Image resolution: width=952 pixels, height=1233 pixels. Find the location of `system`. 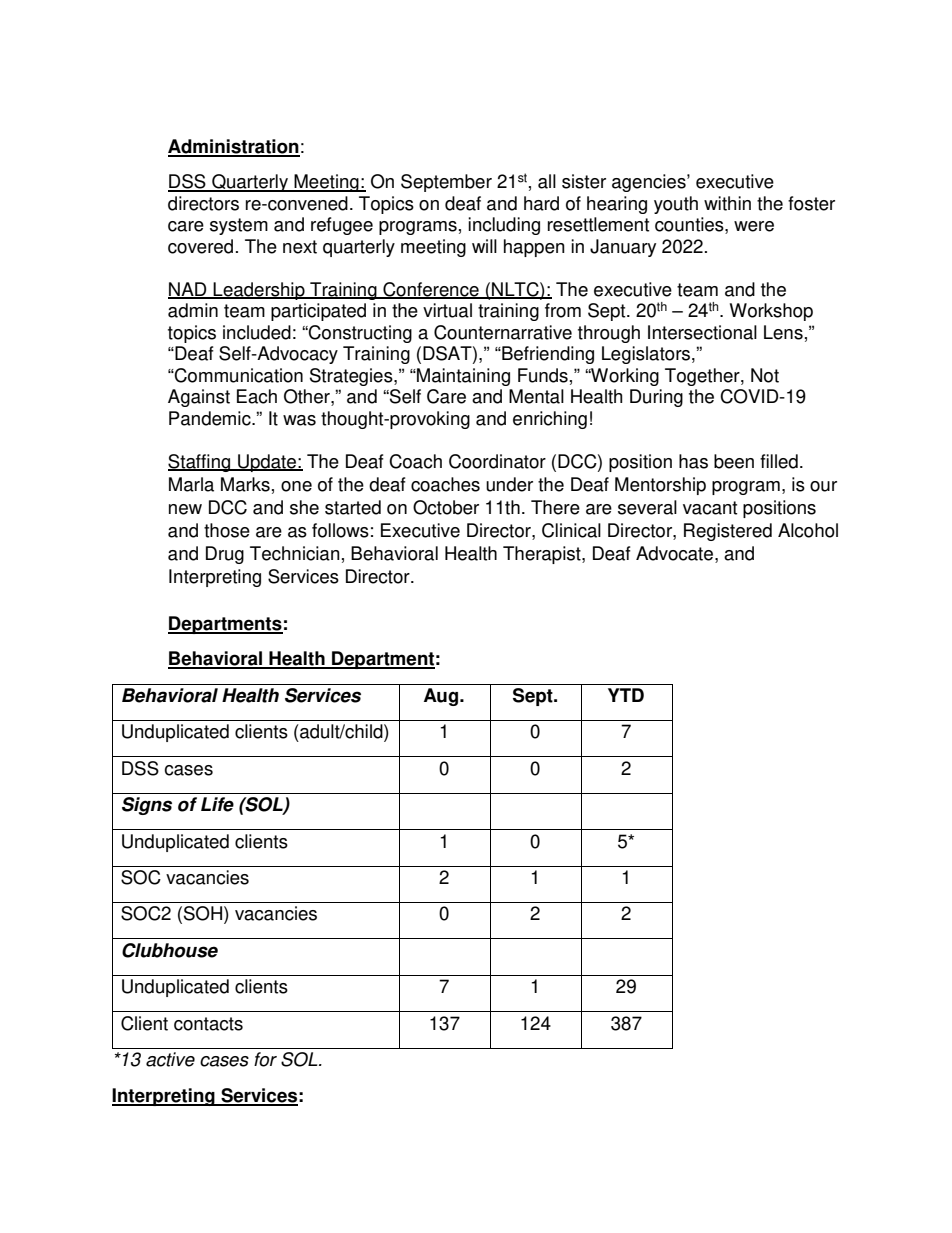

system is located at coordinates (239, 226).
